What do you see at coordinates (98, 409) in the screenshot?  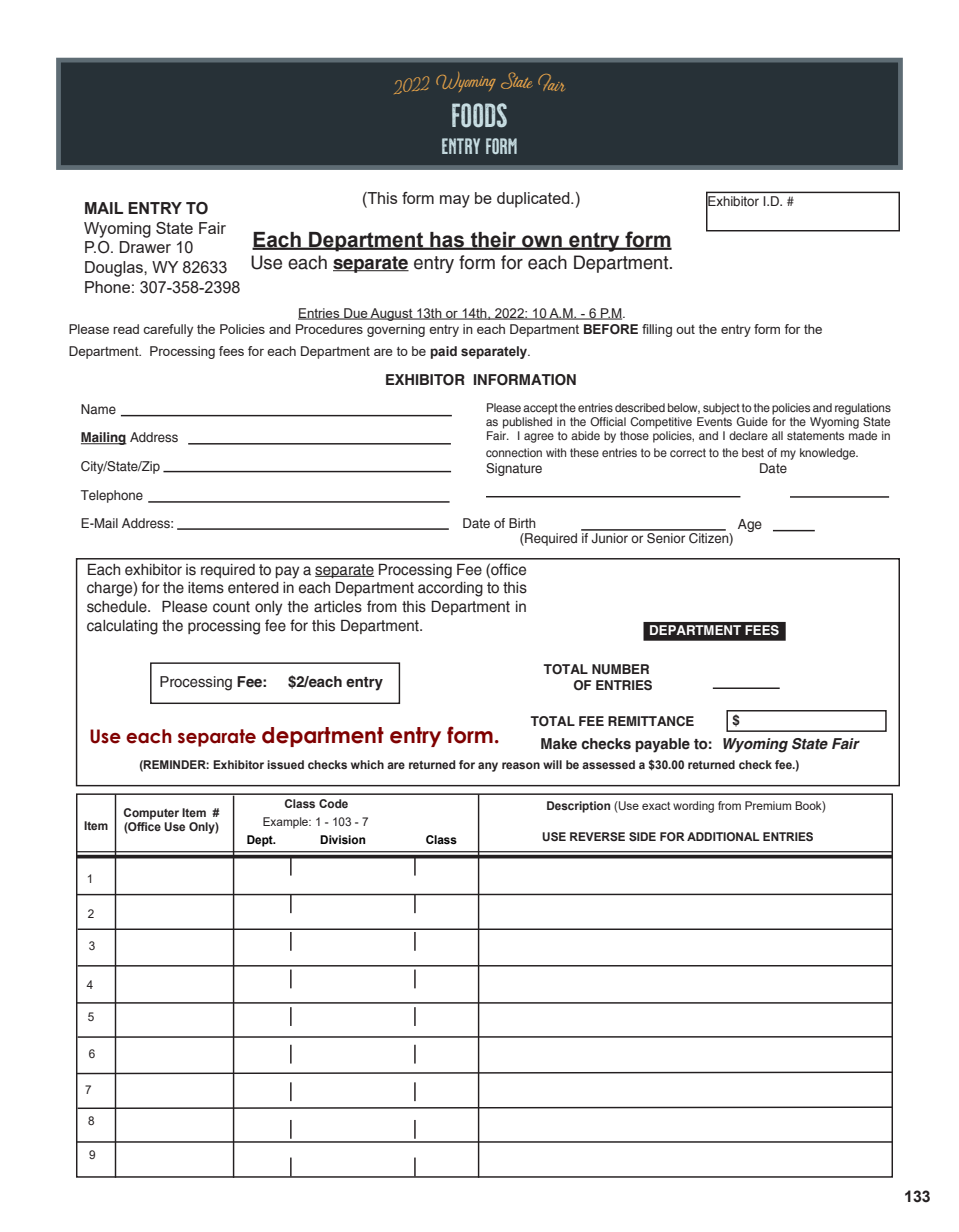 I see `Name` at bounding box center [98, 409].
